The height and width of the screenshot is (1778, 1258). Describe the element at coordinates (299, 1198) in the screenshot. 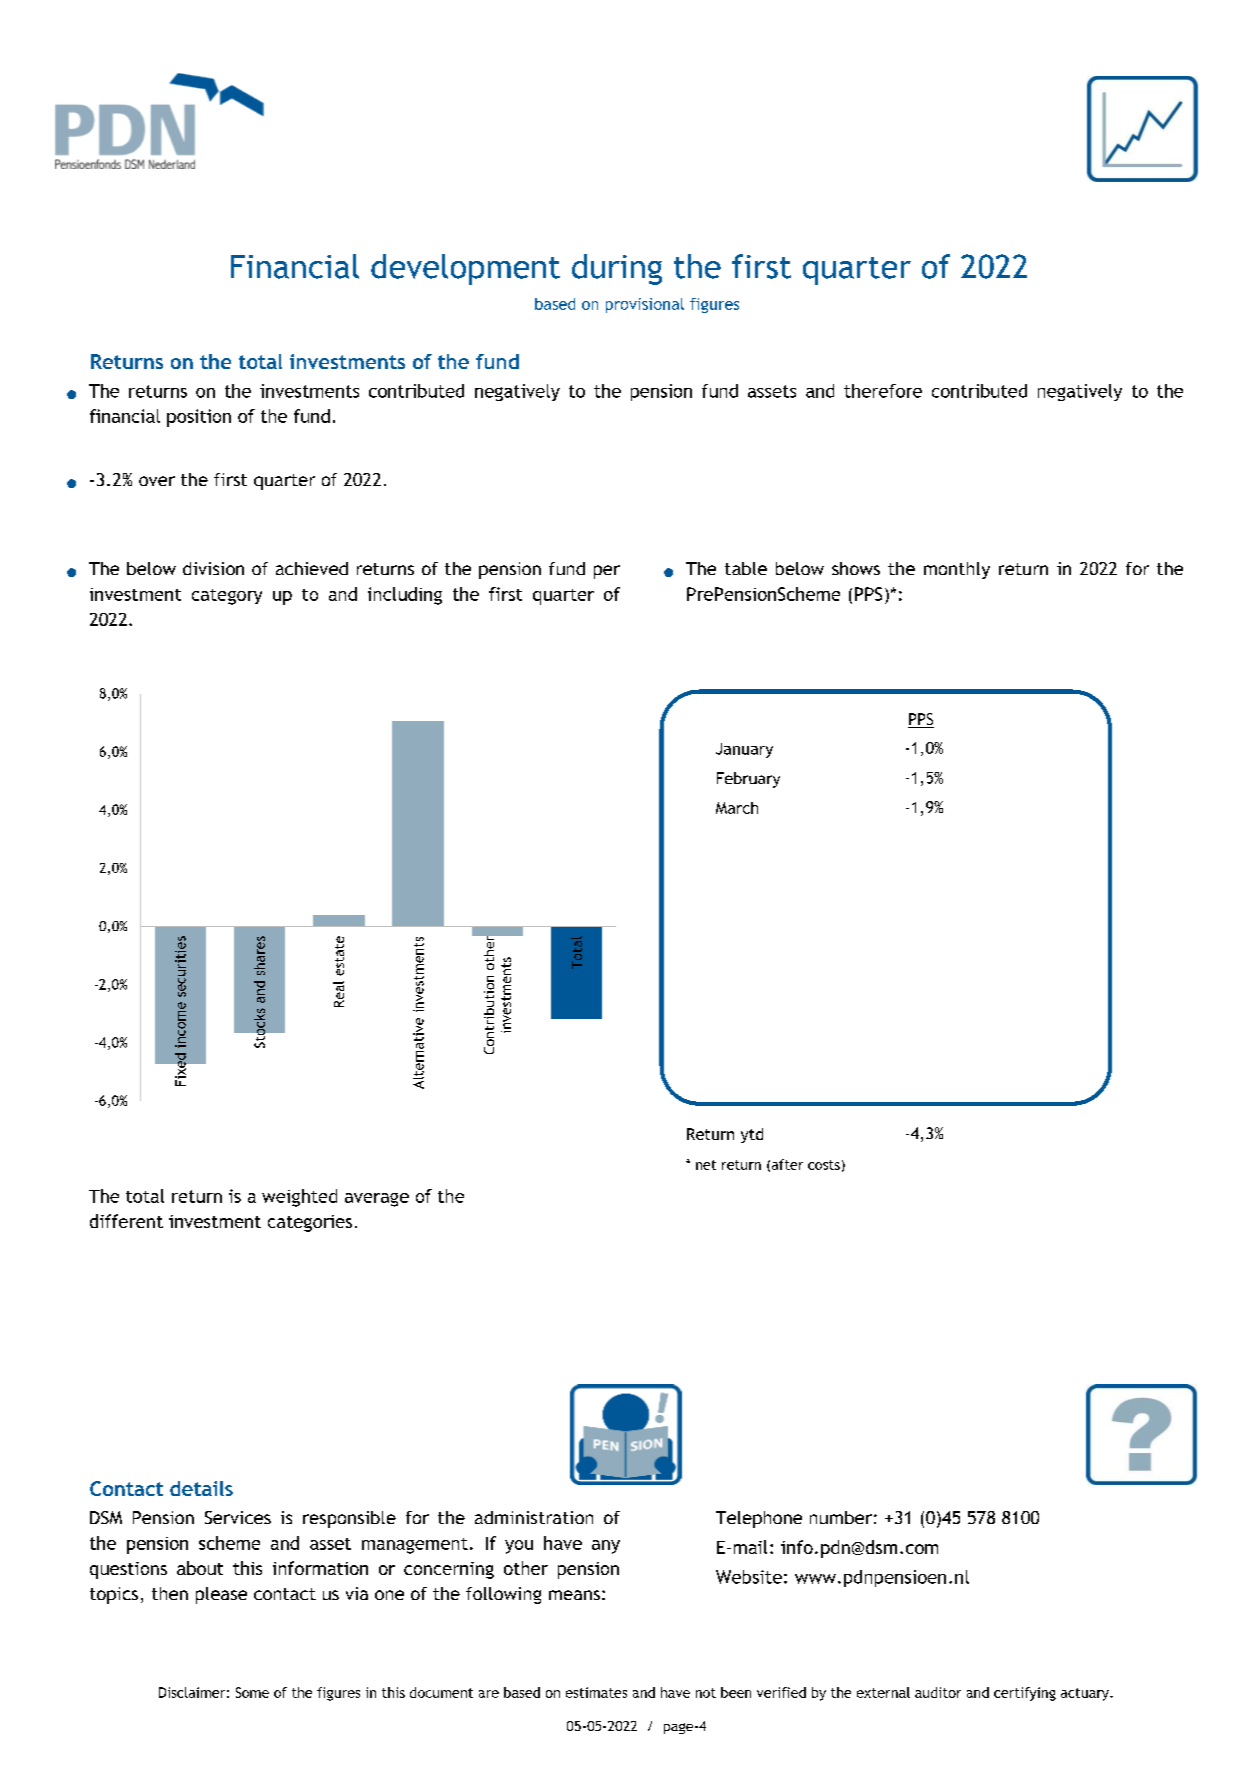

I see `weighted` at that location.
